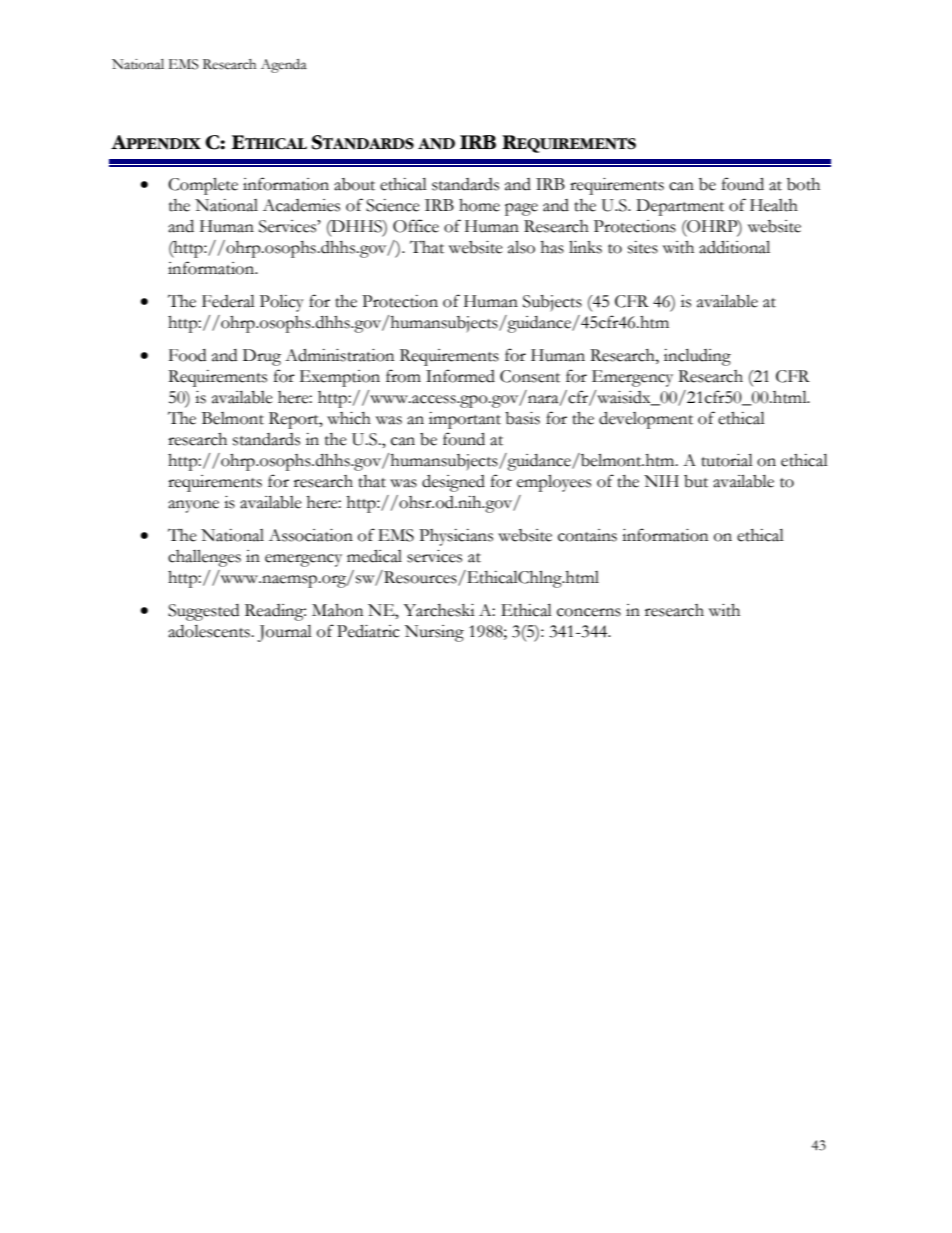  I want to click on Agenda, so click(284, 66).
